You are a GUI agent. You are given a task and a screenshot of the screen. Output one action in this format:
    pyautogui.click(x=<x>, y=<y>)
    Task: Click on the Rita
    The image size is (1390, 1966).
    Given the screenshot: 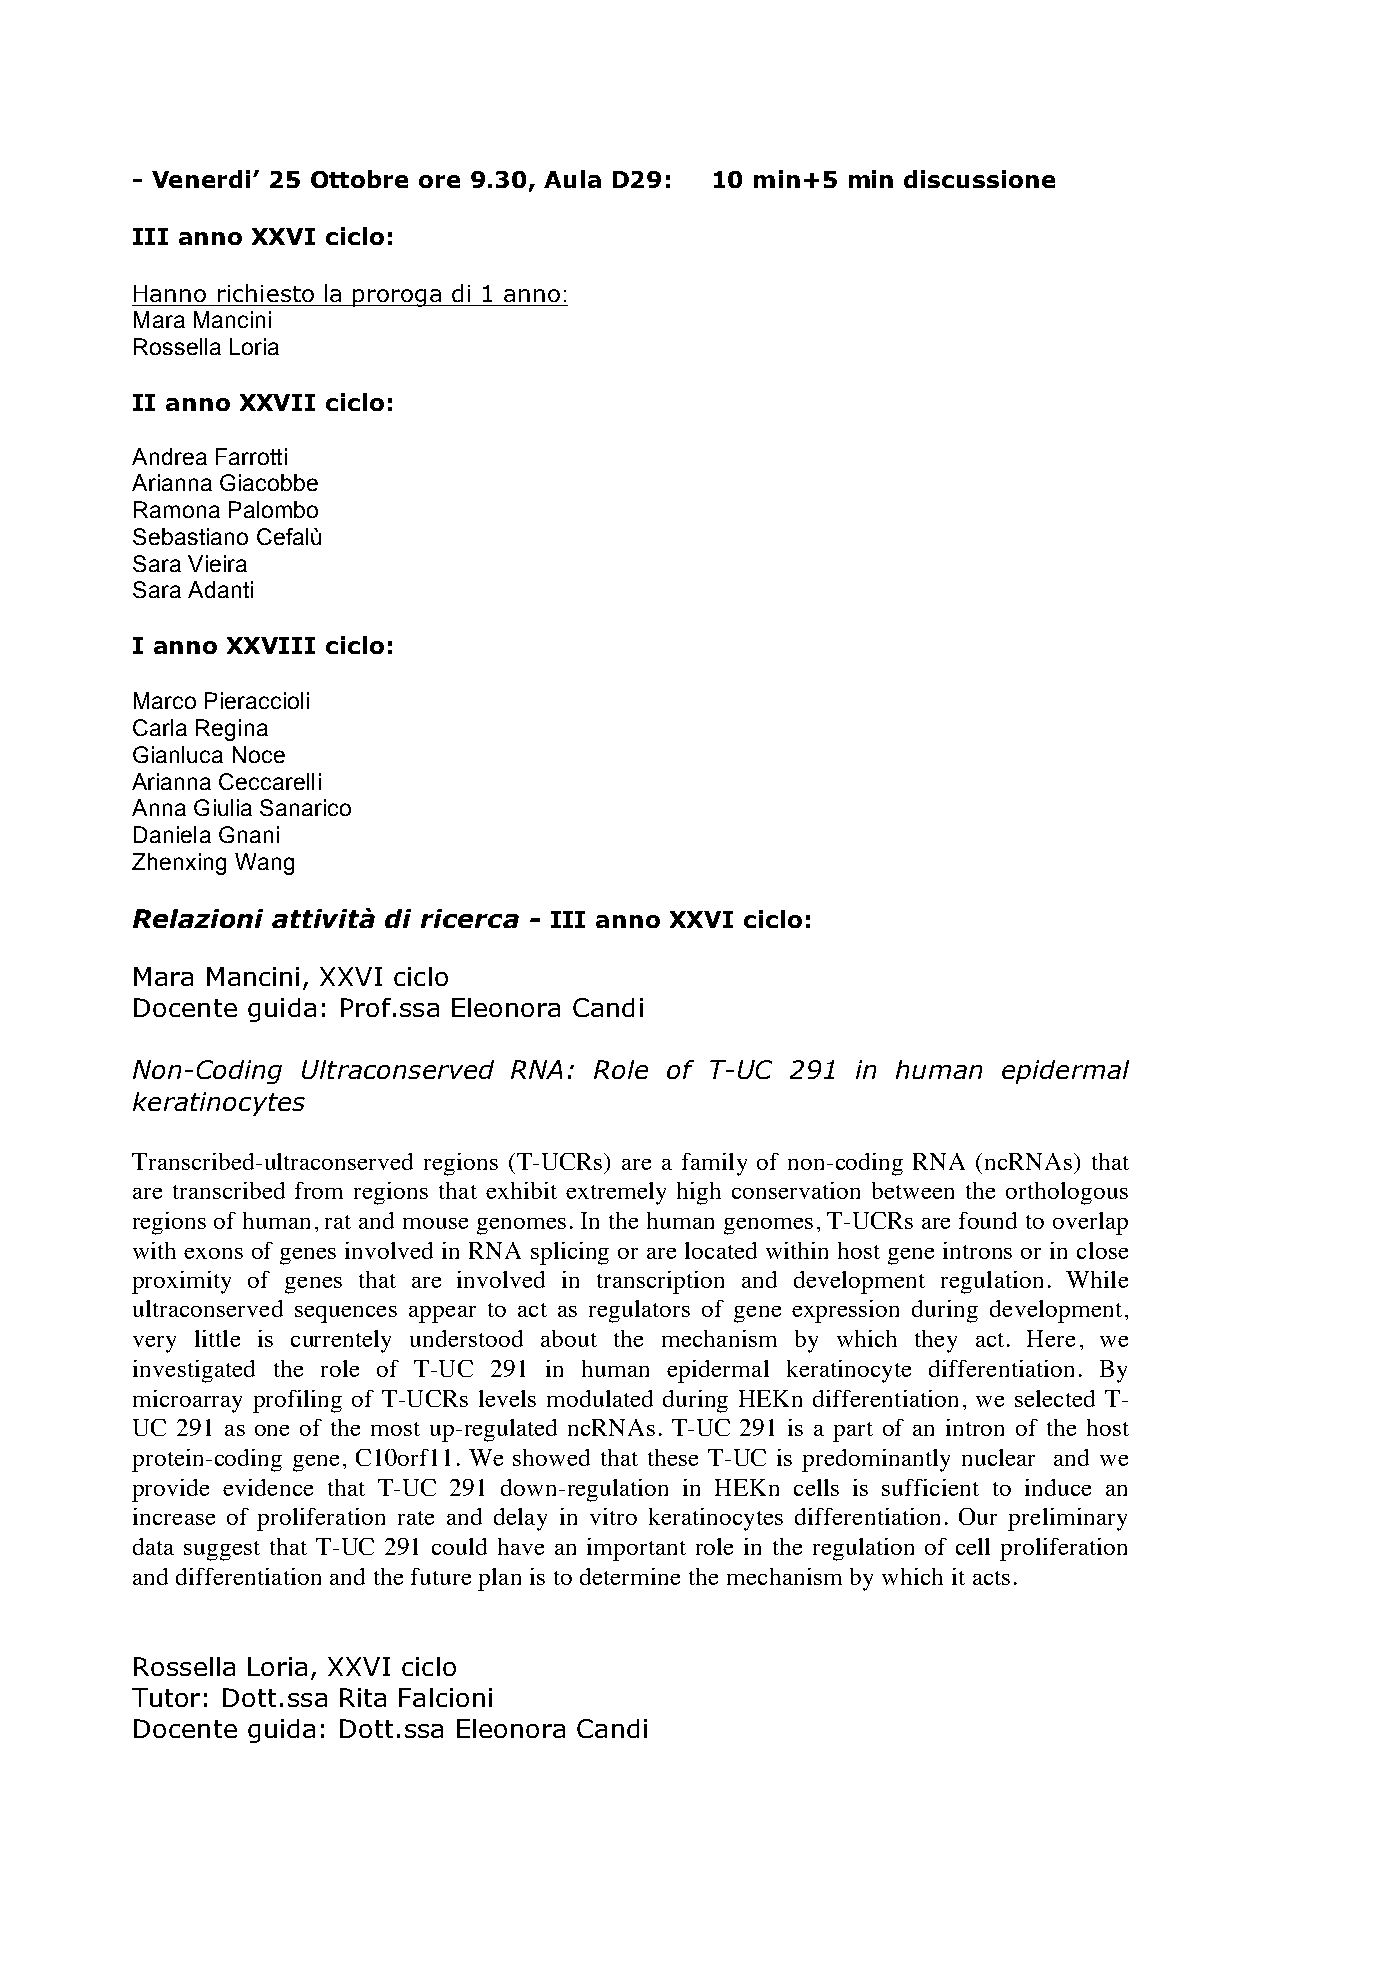 What is the action you would take?
    pyautogui.click(x=363, y=1697)
